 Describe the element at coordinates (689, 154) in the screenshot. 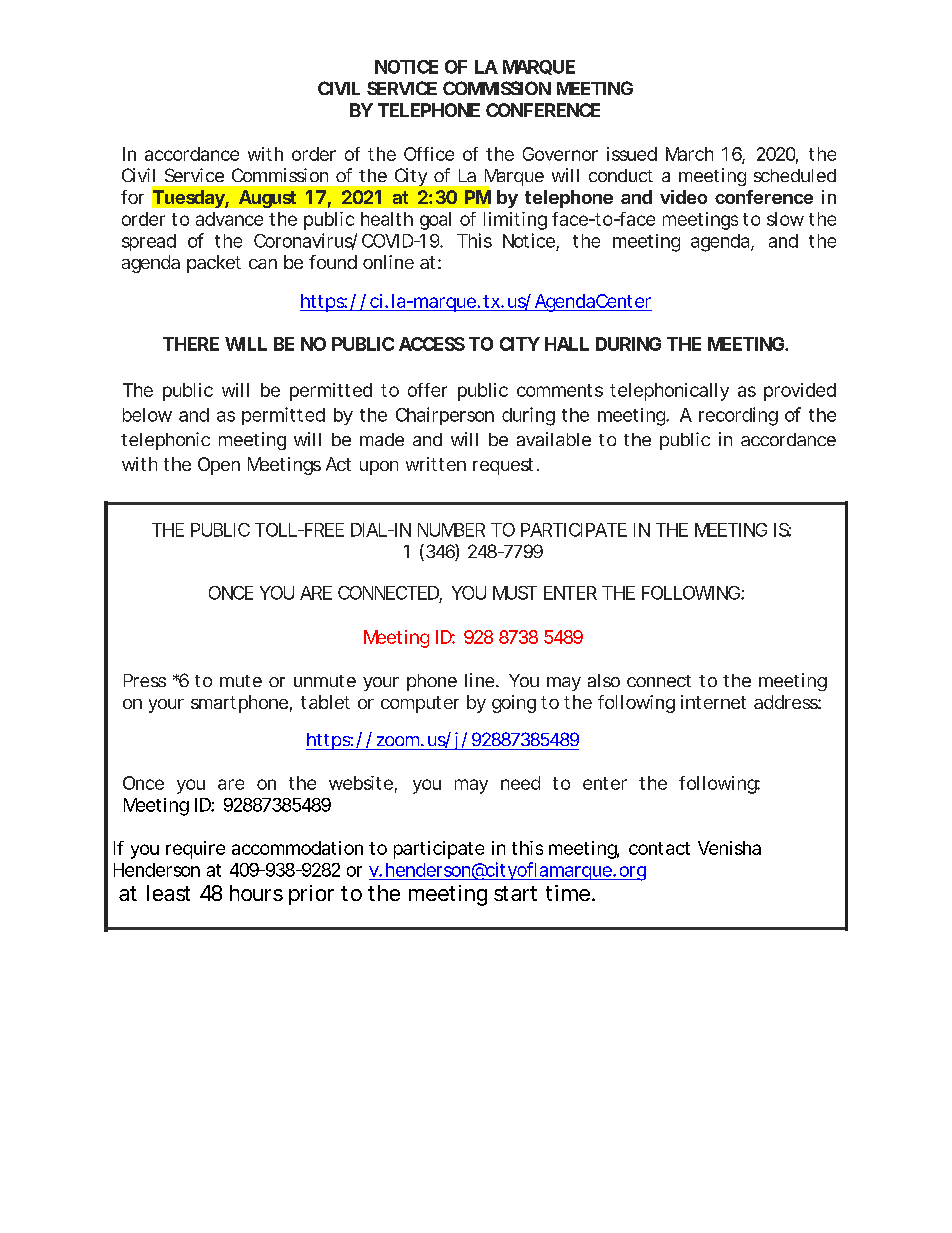

I see `March` at that location.
